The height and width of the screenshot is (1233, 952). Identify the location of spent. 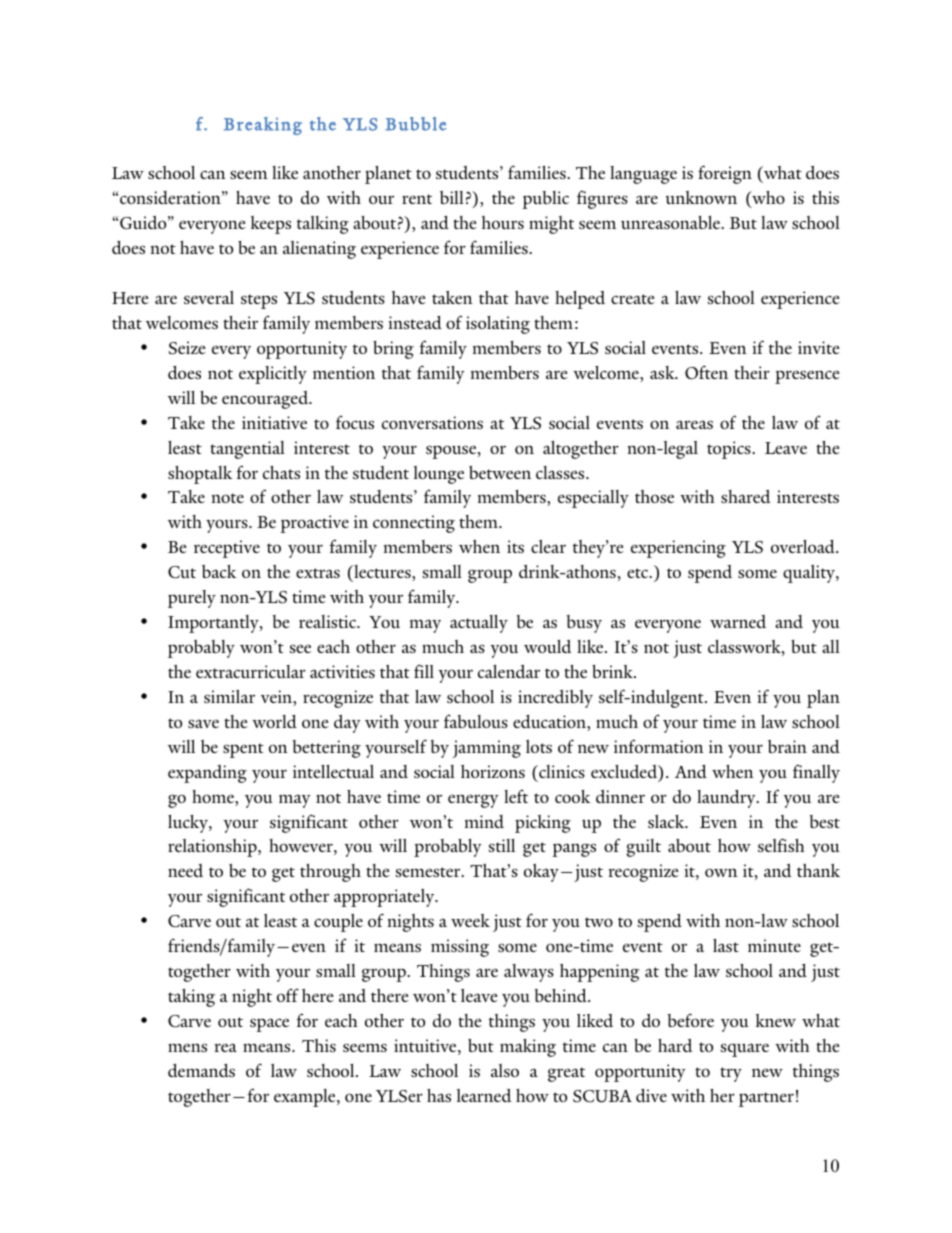
(243, 750).
